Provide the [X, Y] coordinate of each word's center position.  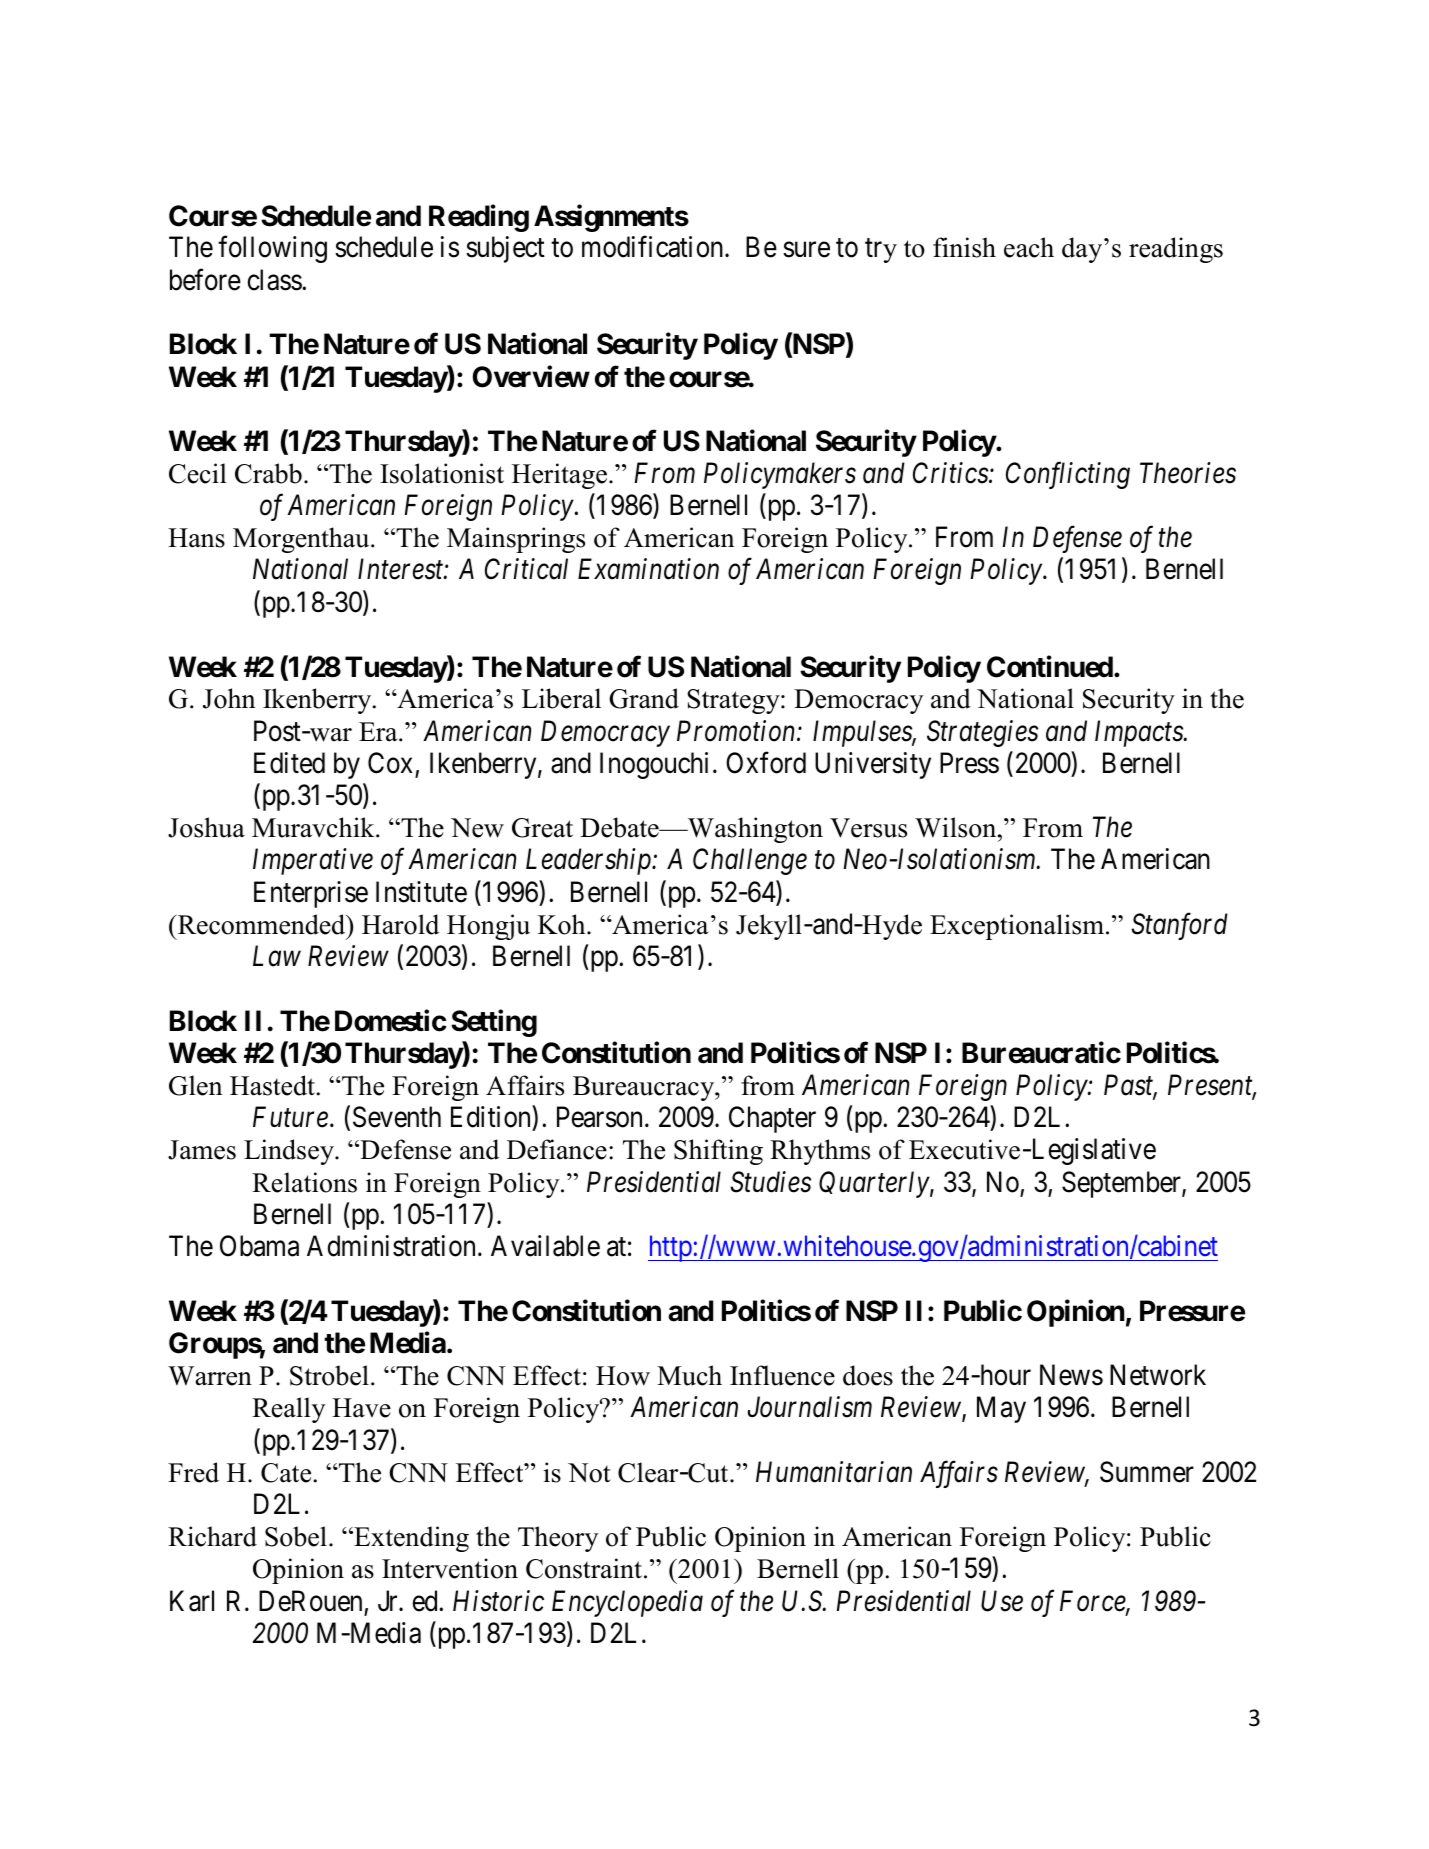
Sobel [296, 1536]
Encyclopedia [627, 1603]
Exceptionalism [1018, 927]
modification [654, 247]
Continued [1050, 666]
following [272, 249]
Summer [1147, 1472]
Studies [771, 1182]
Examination [648, 569]
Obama [259, 1246]
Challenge [750, 861]
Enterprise [311, 894]
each [1029, 247]
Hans [196, 538]
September [1122, 1184]
